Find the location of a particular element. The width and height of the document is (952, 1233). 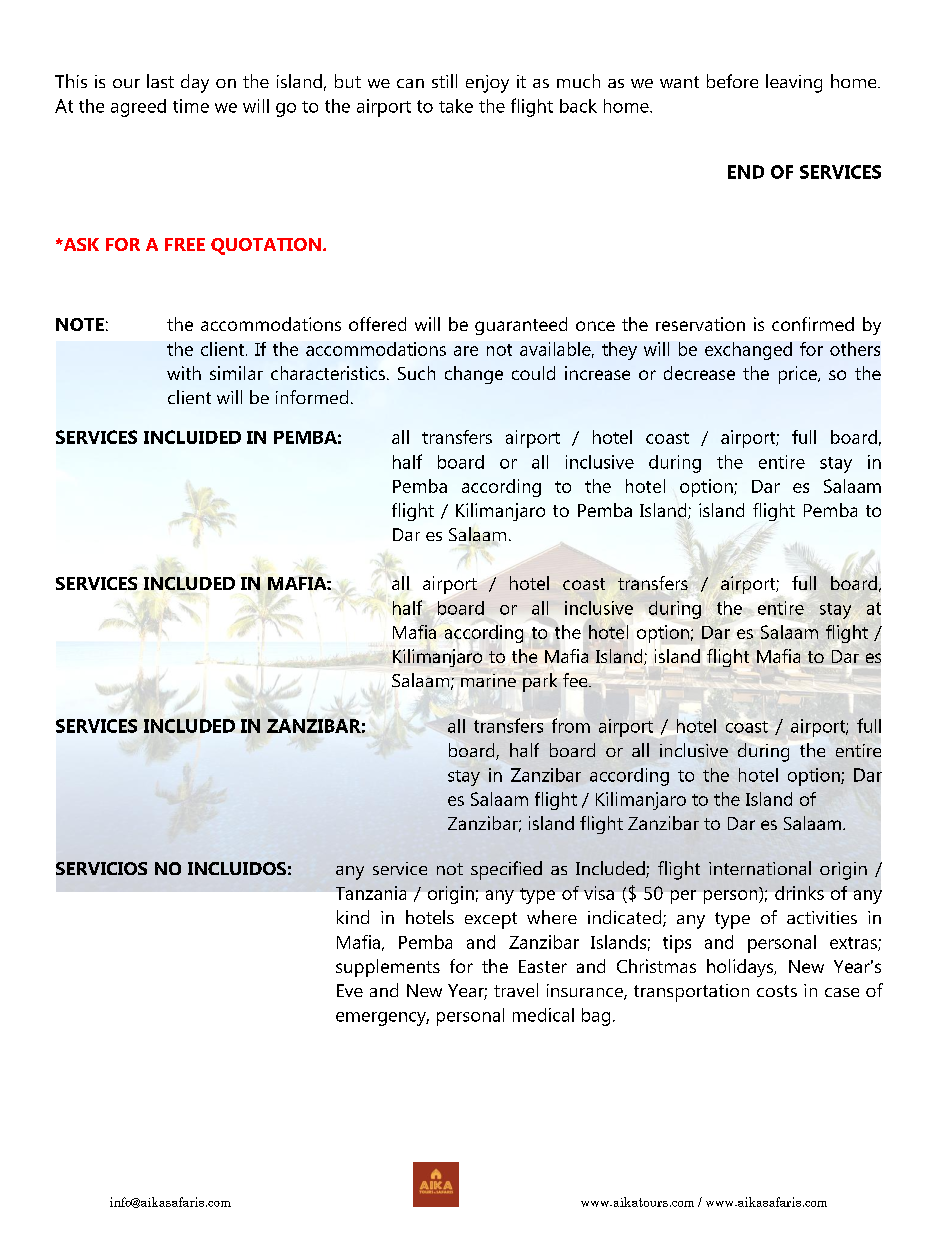

with is located at coordinates (184, 373).
